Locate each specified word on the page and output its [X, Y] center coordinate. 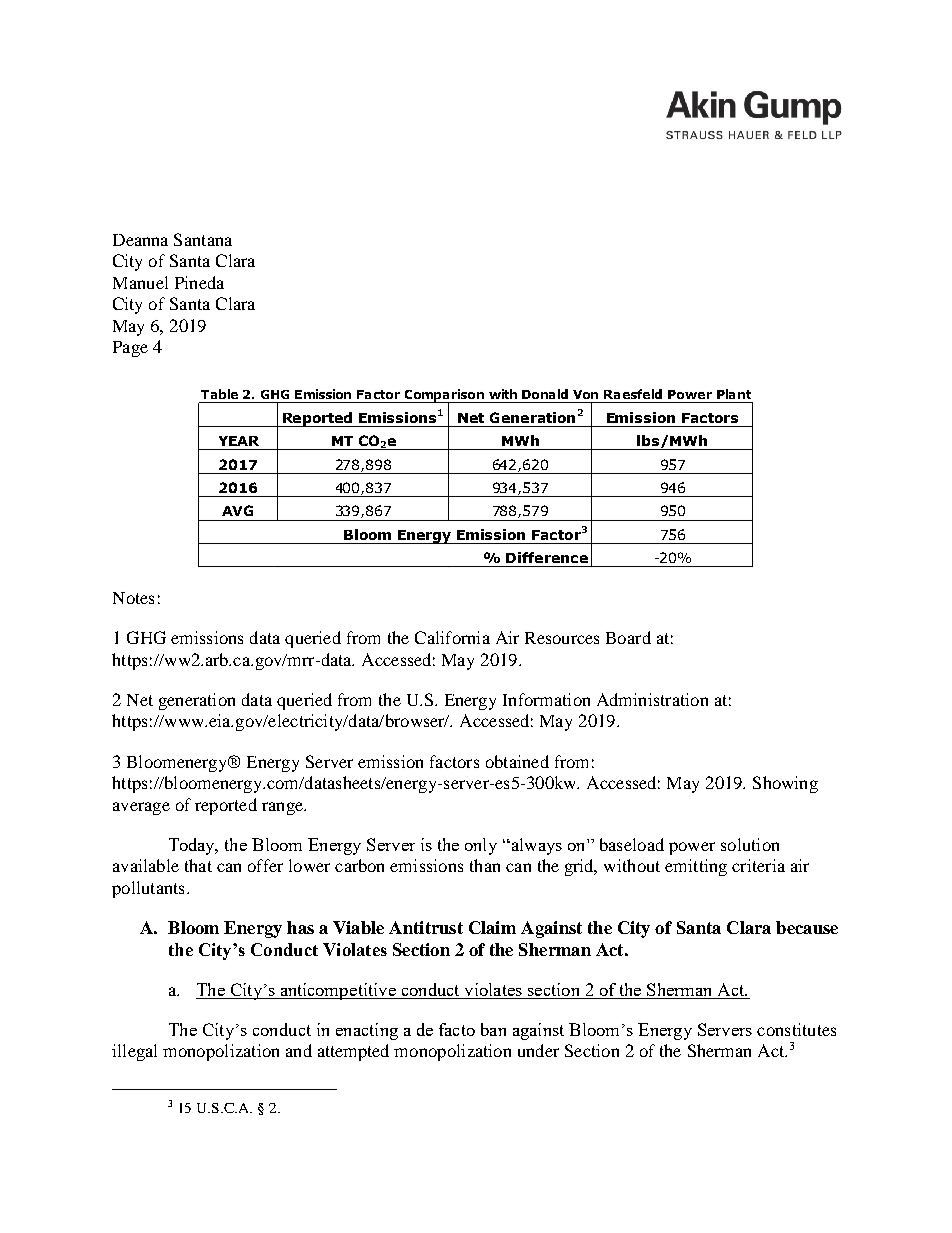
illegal [134, 1052]
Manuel [140, 282]
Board [628, 637]
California [452, 637]
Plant [734, 394]
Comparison [444, 396]
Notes [133, 598]
